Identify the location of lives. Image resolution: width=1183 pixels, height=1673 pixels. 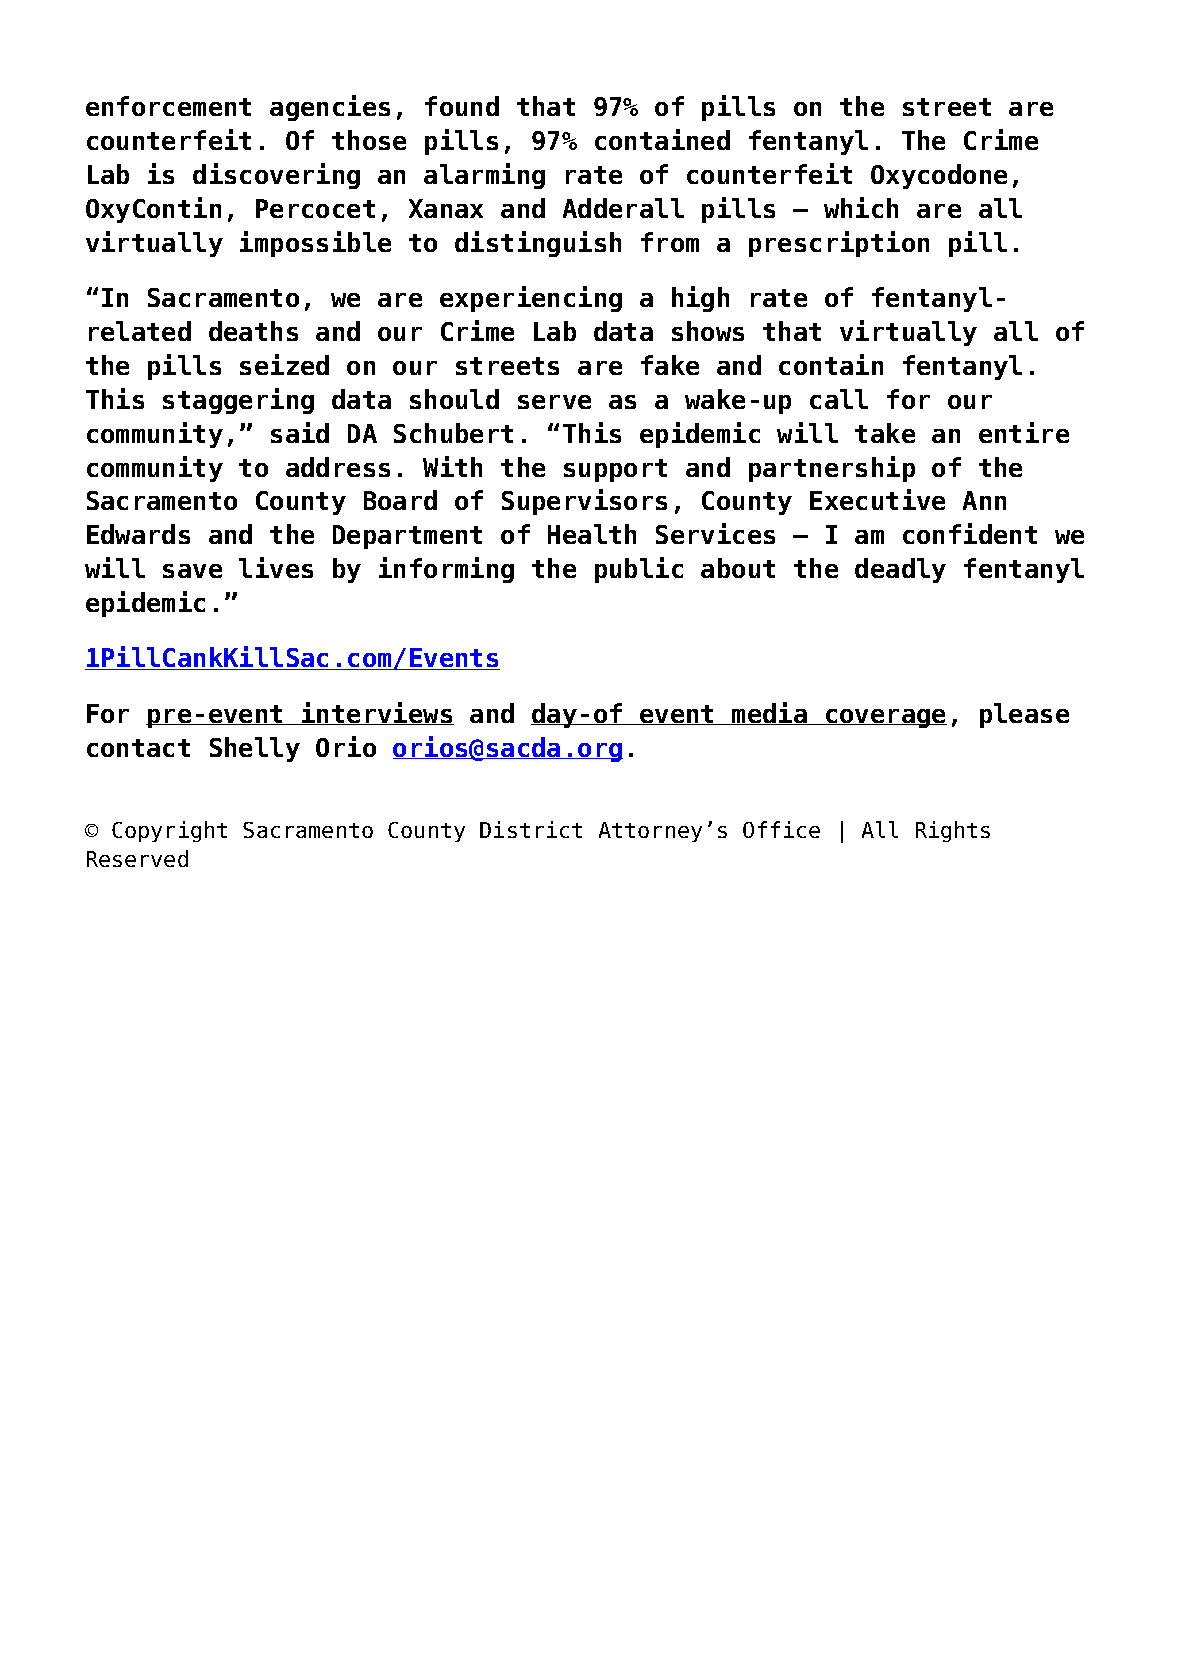
(276, 567).
